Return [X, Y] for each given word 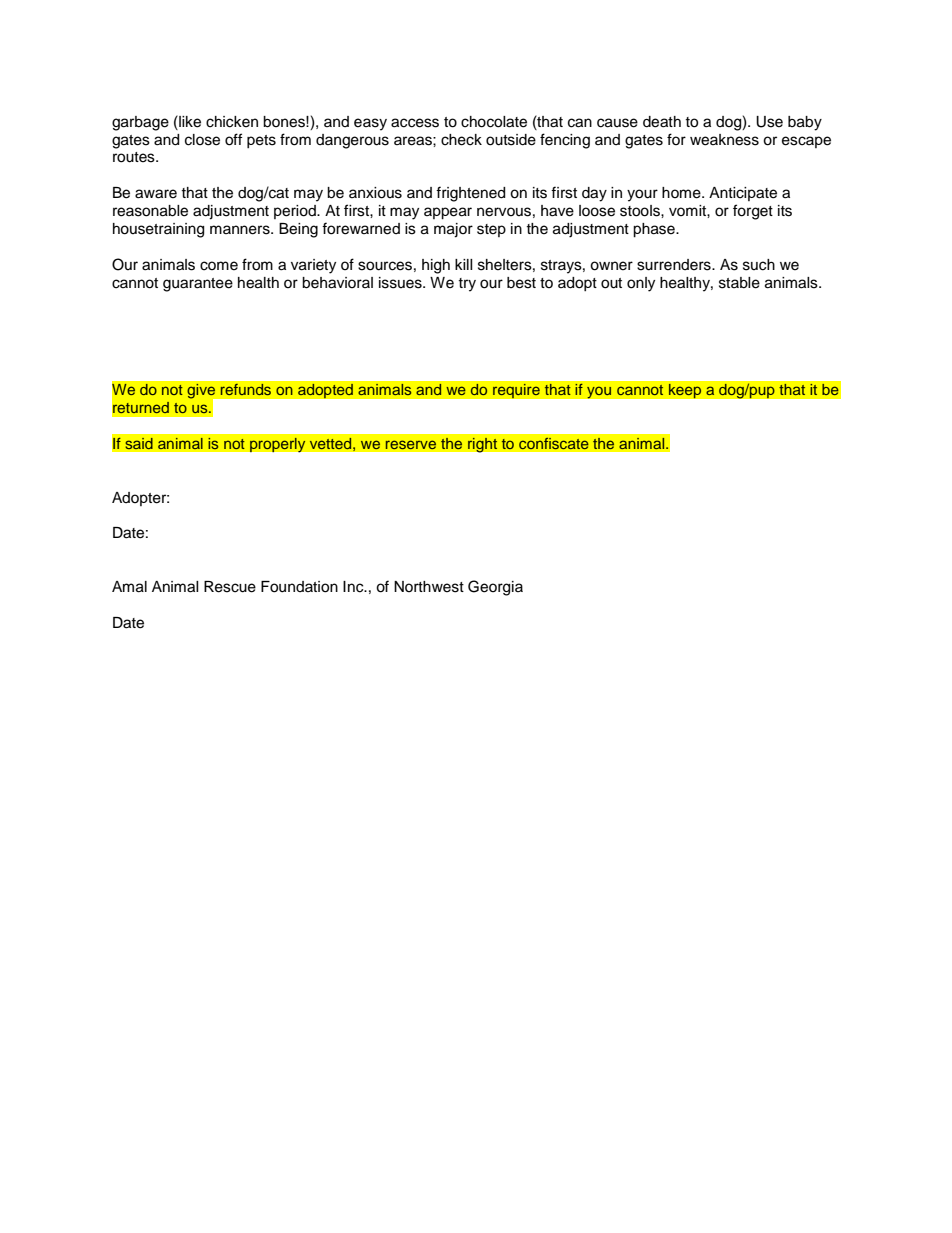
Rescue [230, 587]
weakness [724, 140]
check [461, 140]
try [467, 285]
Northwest [429, 587]
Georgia [495, 588]
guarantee [198, 285]
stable [739, 283]
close [202, 140]
